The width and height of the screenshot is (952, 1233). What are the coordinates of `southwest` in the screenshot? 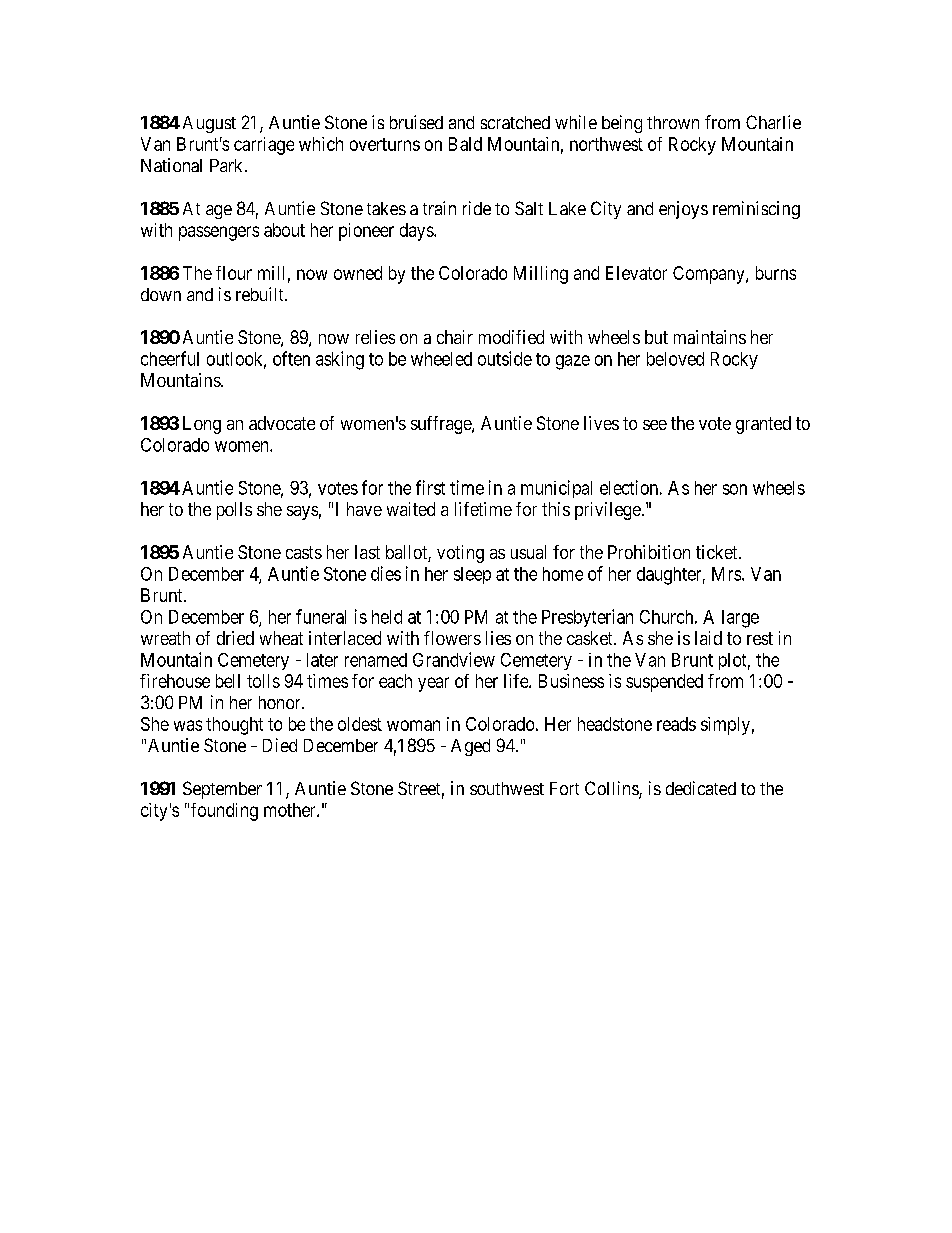 It's located at (507, 788).
